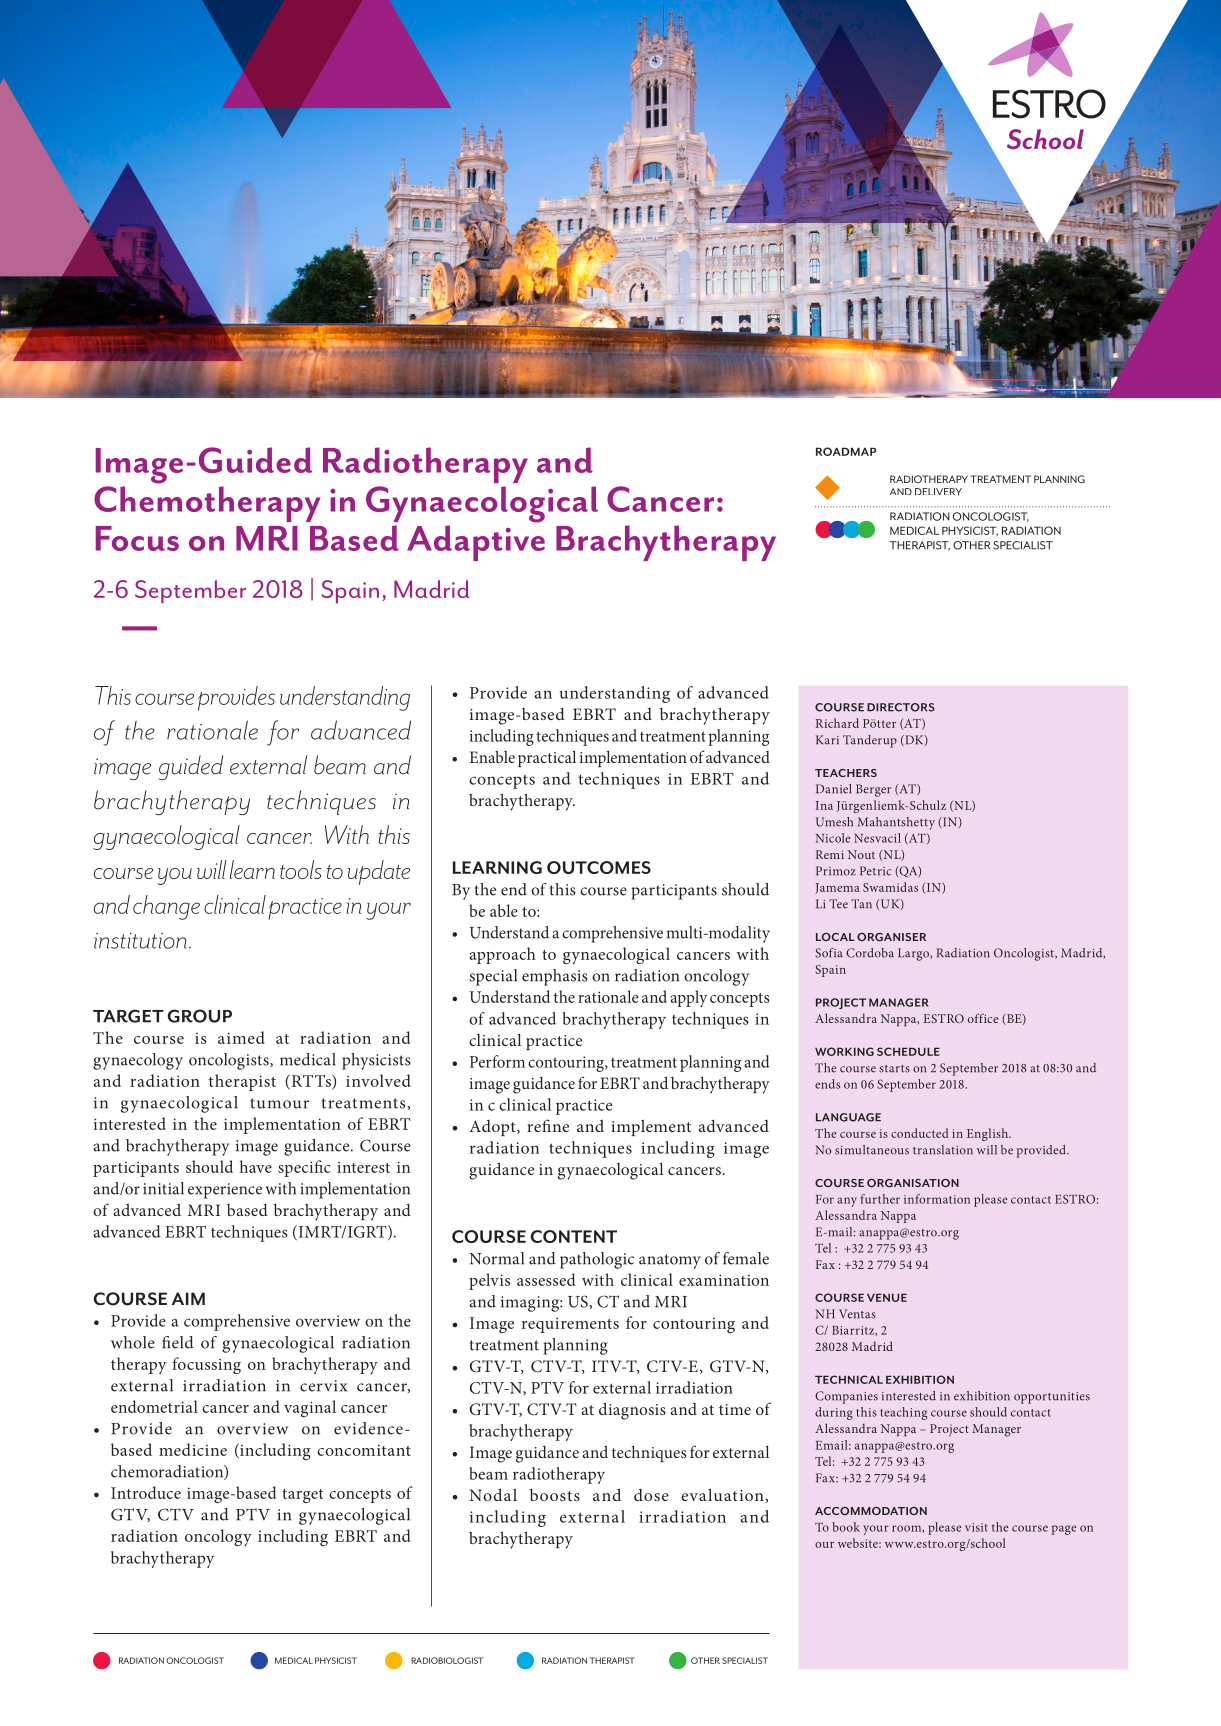 This image has height=1726, width=1221. I want to click on office, so click(983, 1018).
